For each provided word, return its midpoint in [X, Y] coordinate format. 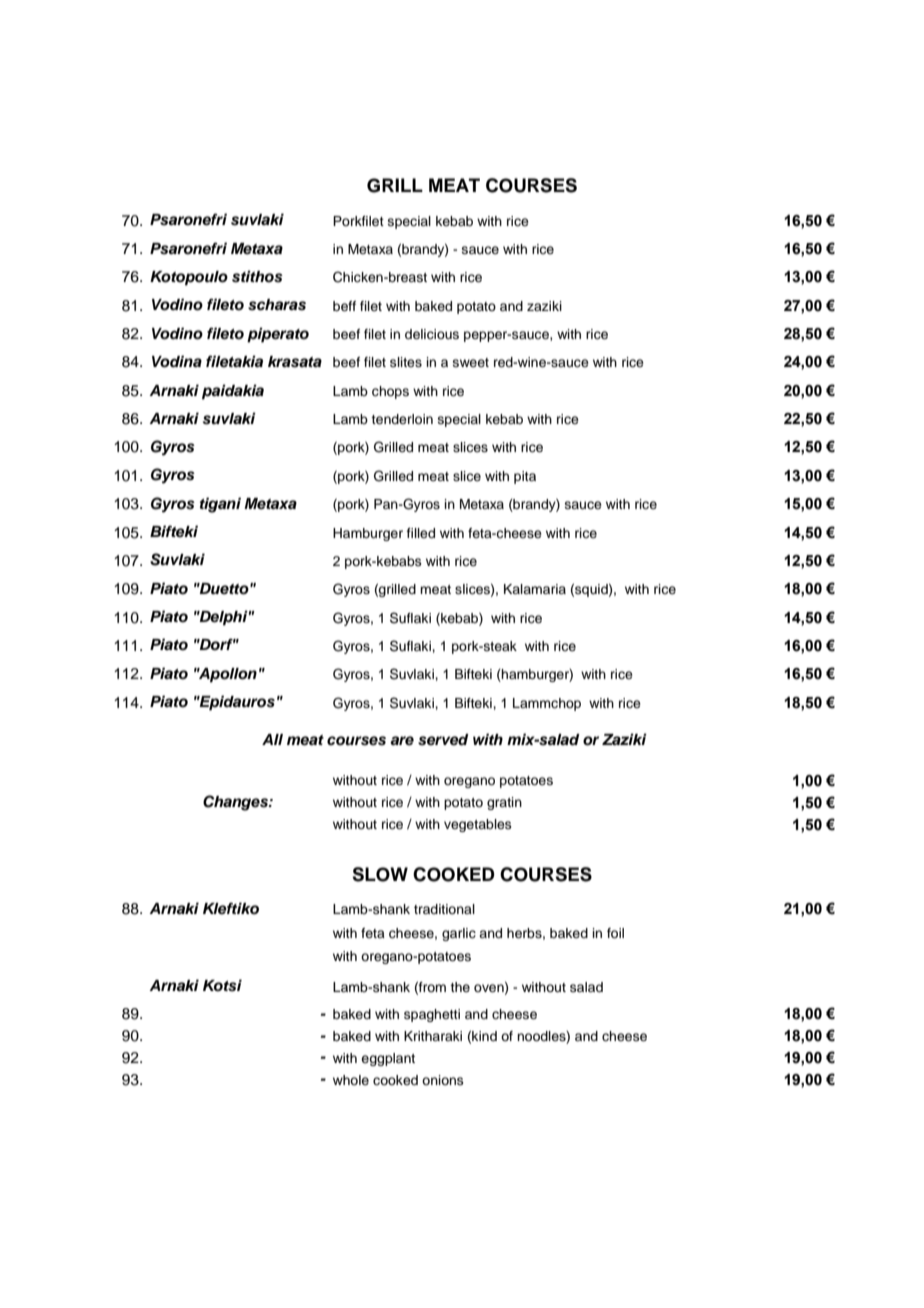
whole [351, 1080]
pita [525, 477]
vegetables [478, 825]
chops [390, 392]
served [443, 740]
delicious [432, 334]
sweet [471, 362]
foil [615, 933]
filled [421, 533]
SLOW [380, 874]
